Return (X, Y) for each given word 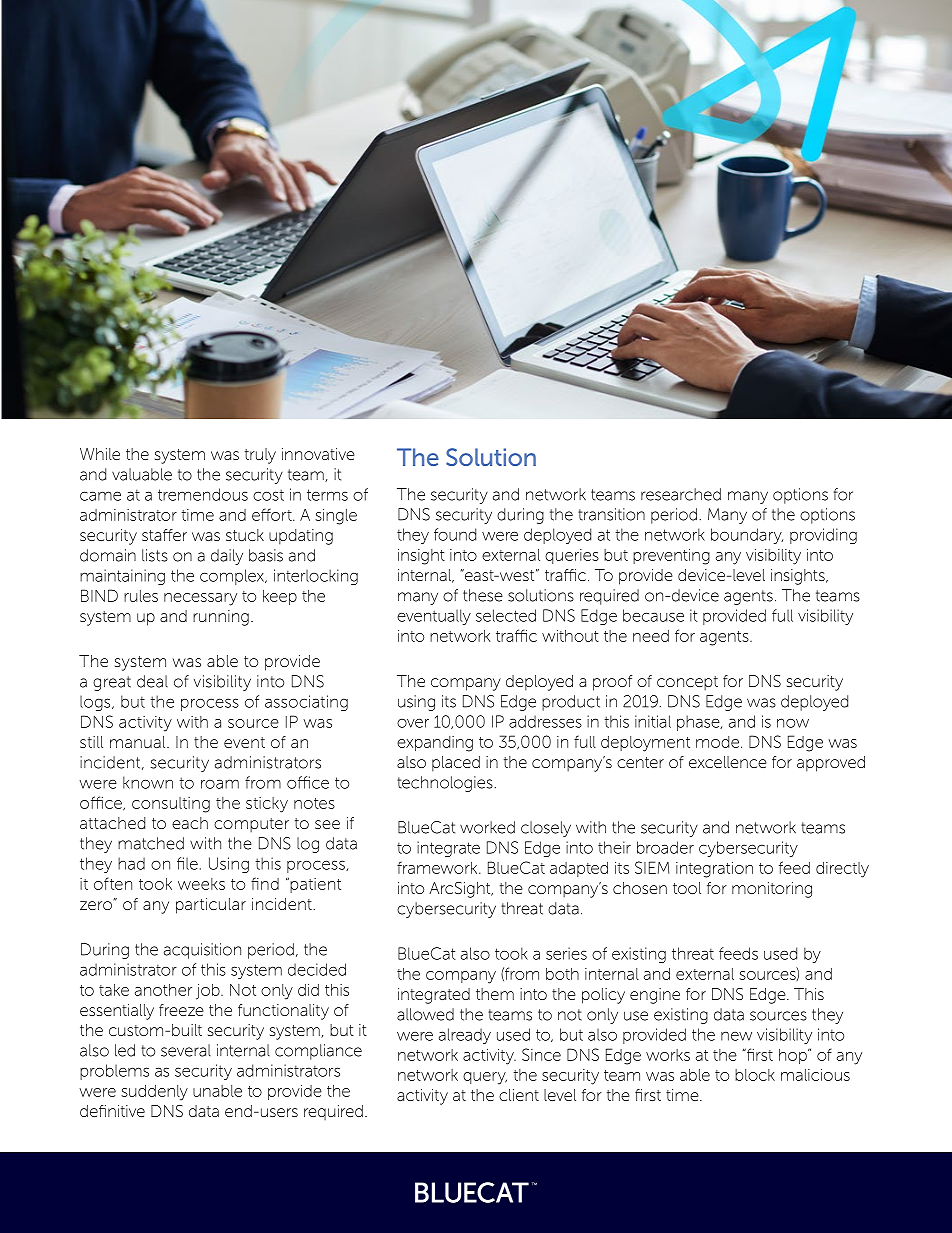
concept (687, 683)
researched (681, 494)
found (455, 534)
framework (438, 867)
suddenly (154, 1093)
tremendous (203, 494)
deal (152, 681)
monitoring (772, 890)
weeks (201, 884)
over (413, 723)
